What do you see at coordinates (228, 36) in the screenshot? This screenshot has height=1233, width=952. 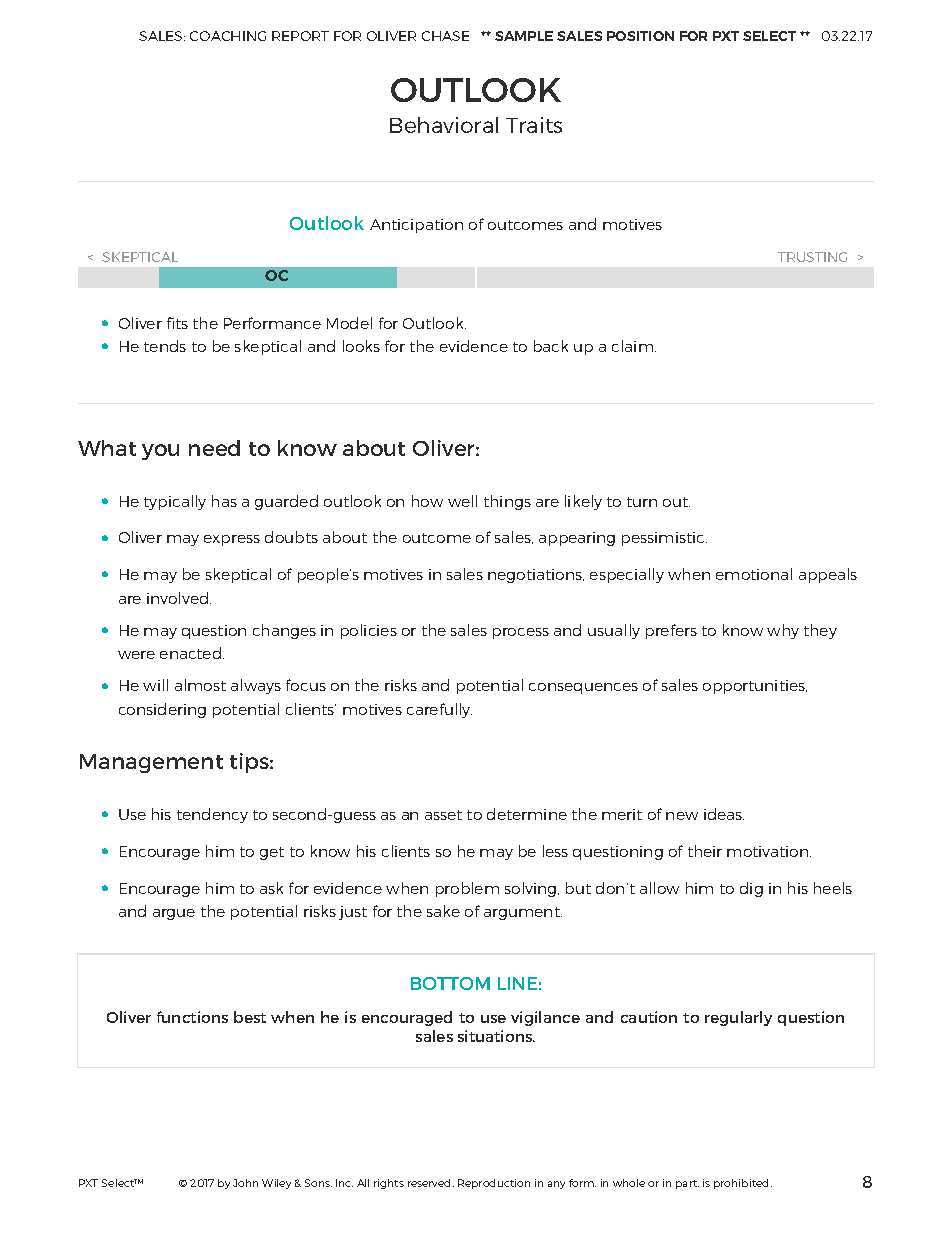 I see `COACHING` at bounding box center [228, 36].
